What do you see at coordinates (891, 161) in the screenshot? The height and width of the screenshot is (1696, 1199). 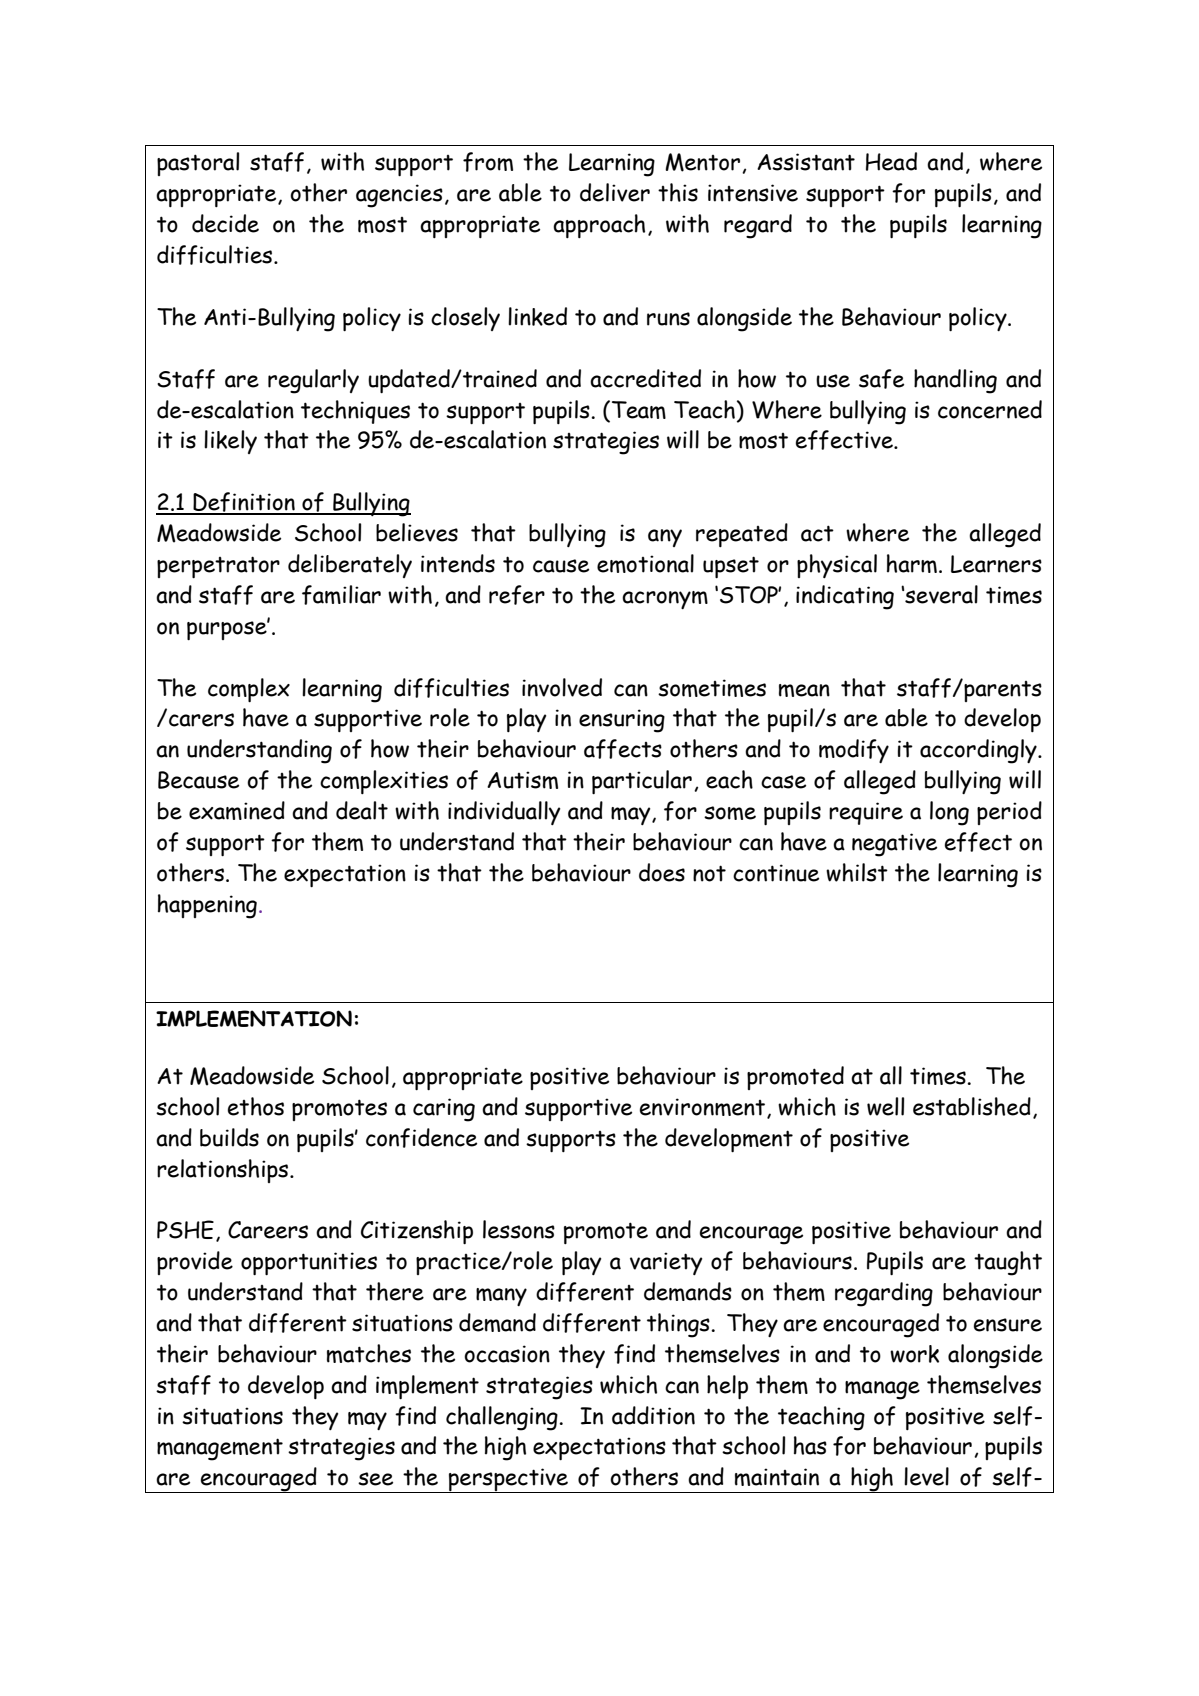 I see `Head` at bounding box center [891, 161].
